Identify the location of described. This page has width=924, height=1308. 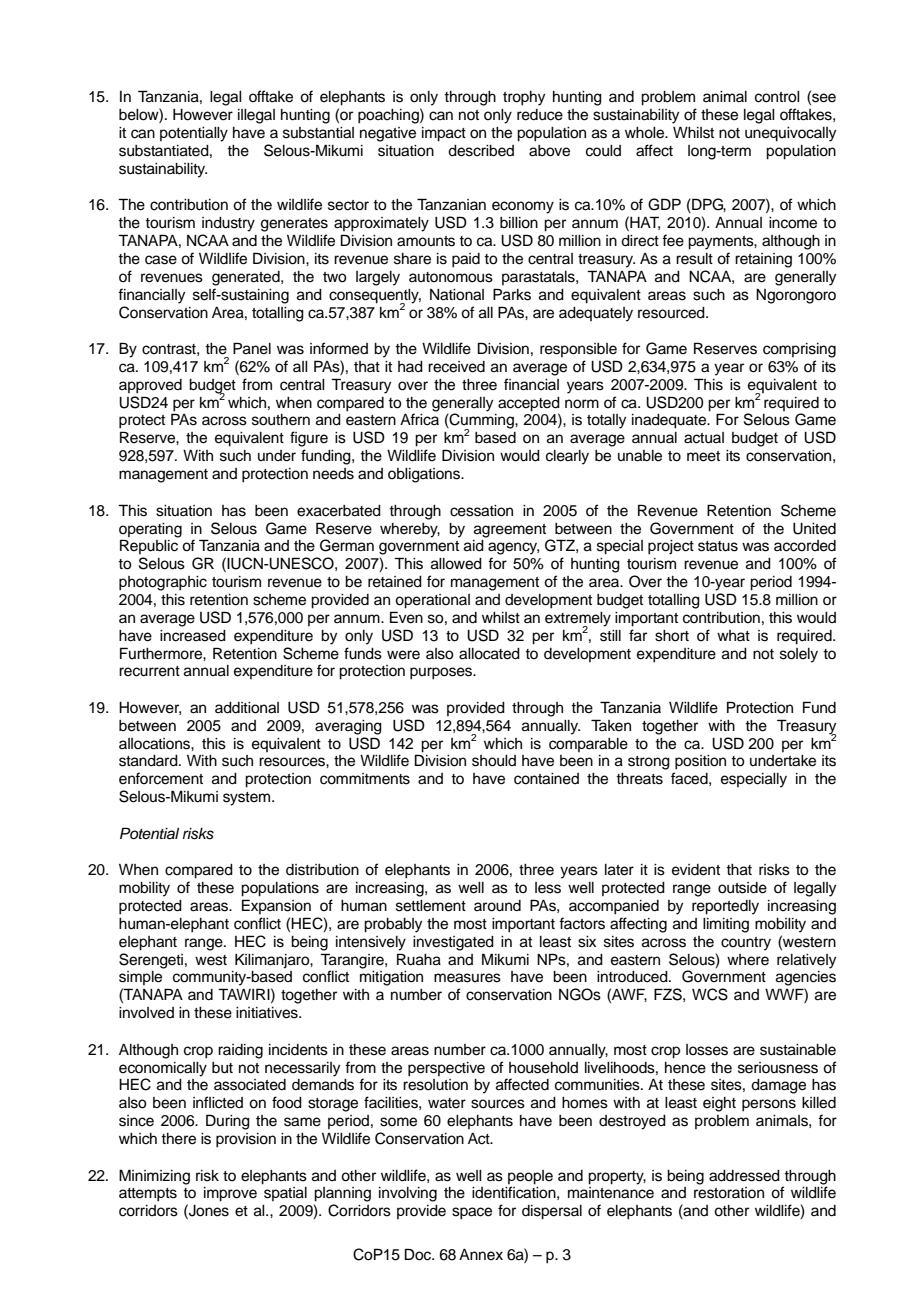
(481, 151).
